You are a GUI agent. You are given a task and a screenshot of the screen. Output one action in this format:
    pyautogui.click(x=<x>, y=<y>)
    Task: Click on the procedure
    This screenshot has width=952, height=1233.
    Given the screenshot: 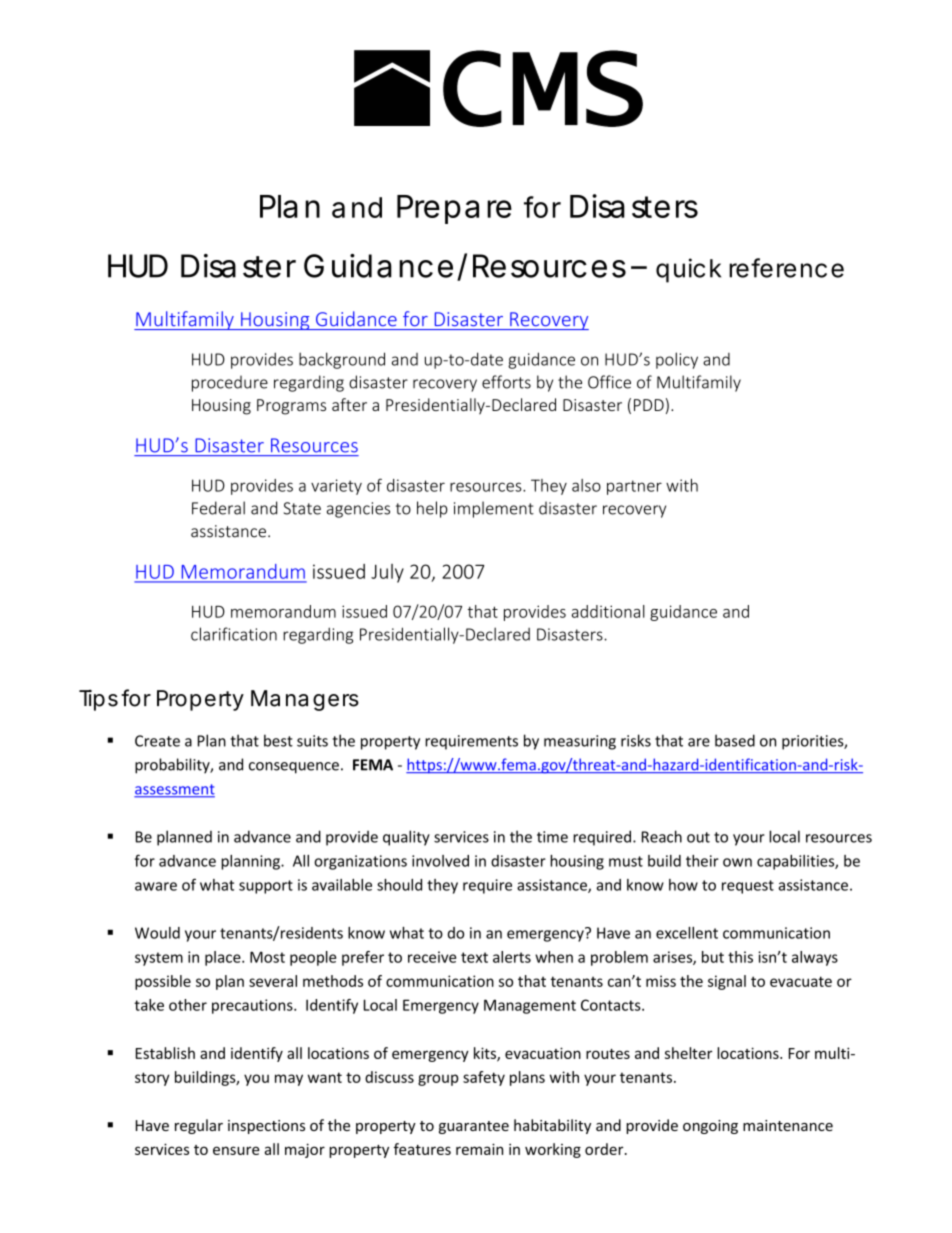 What is the action you would take?
    pyautogui.click(x=230, y=383)
